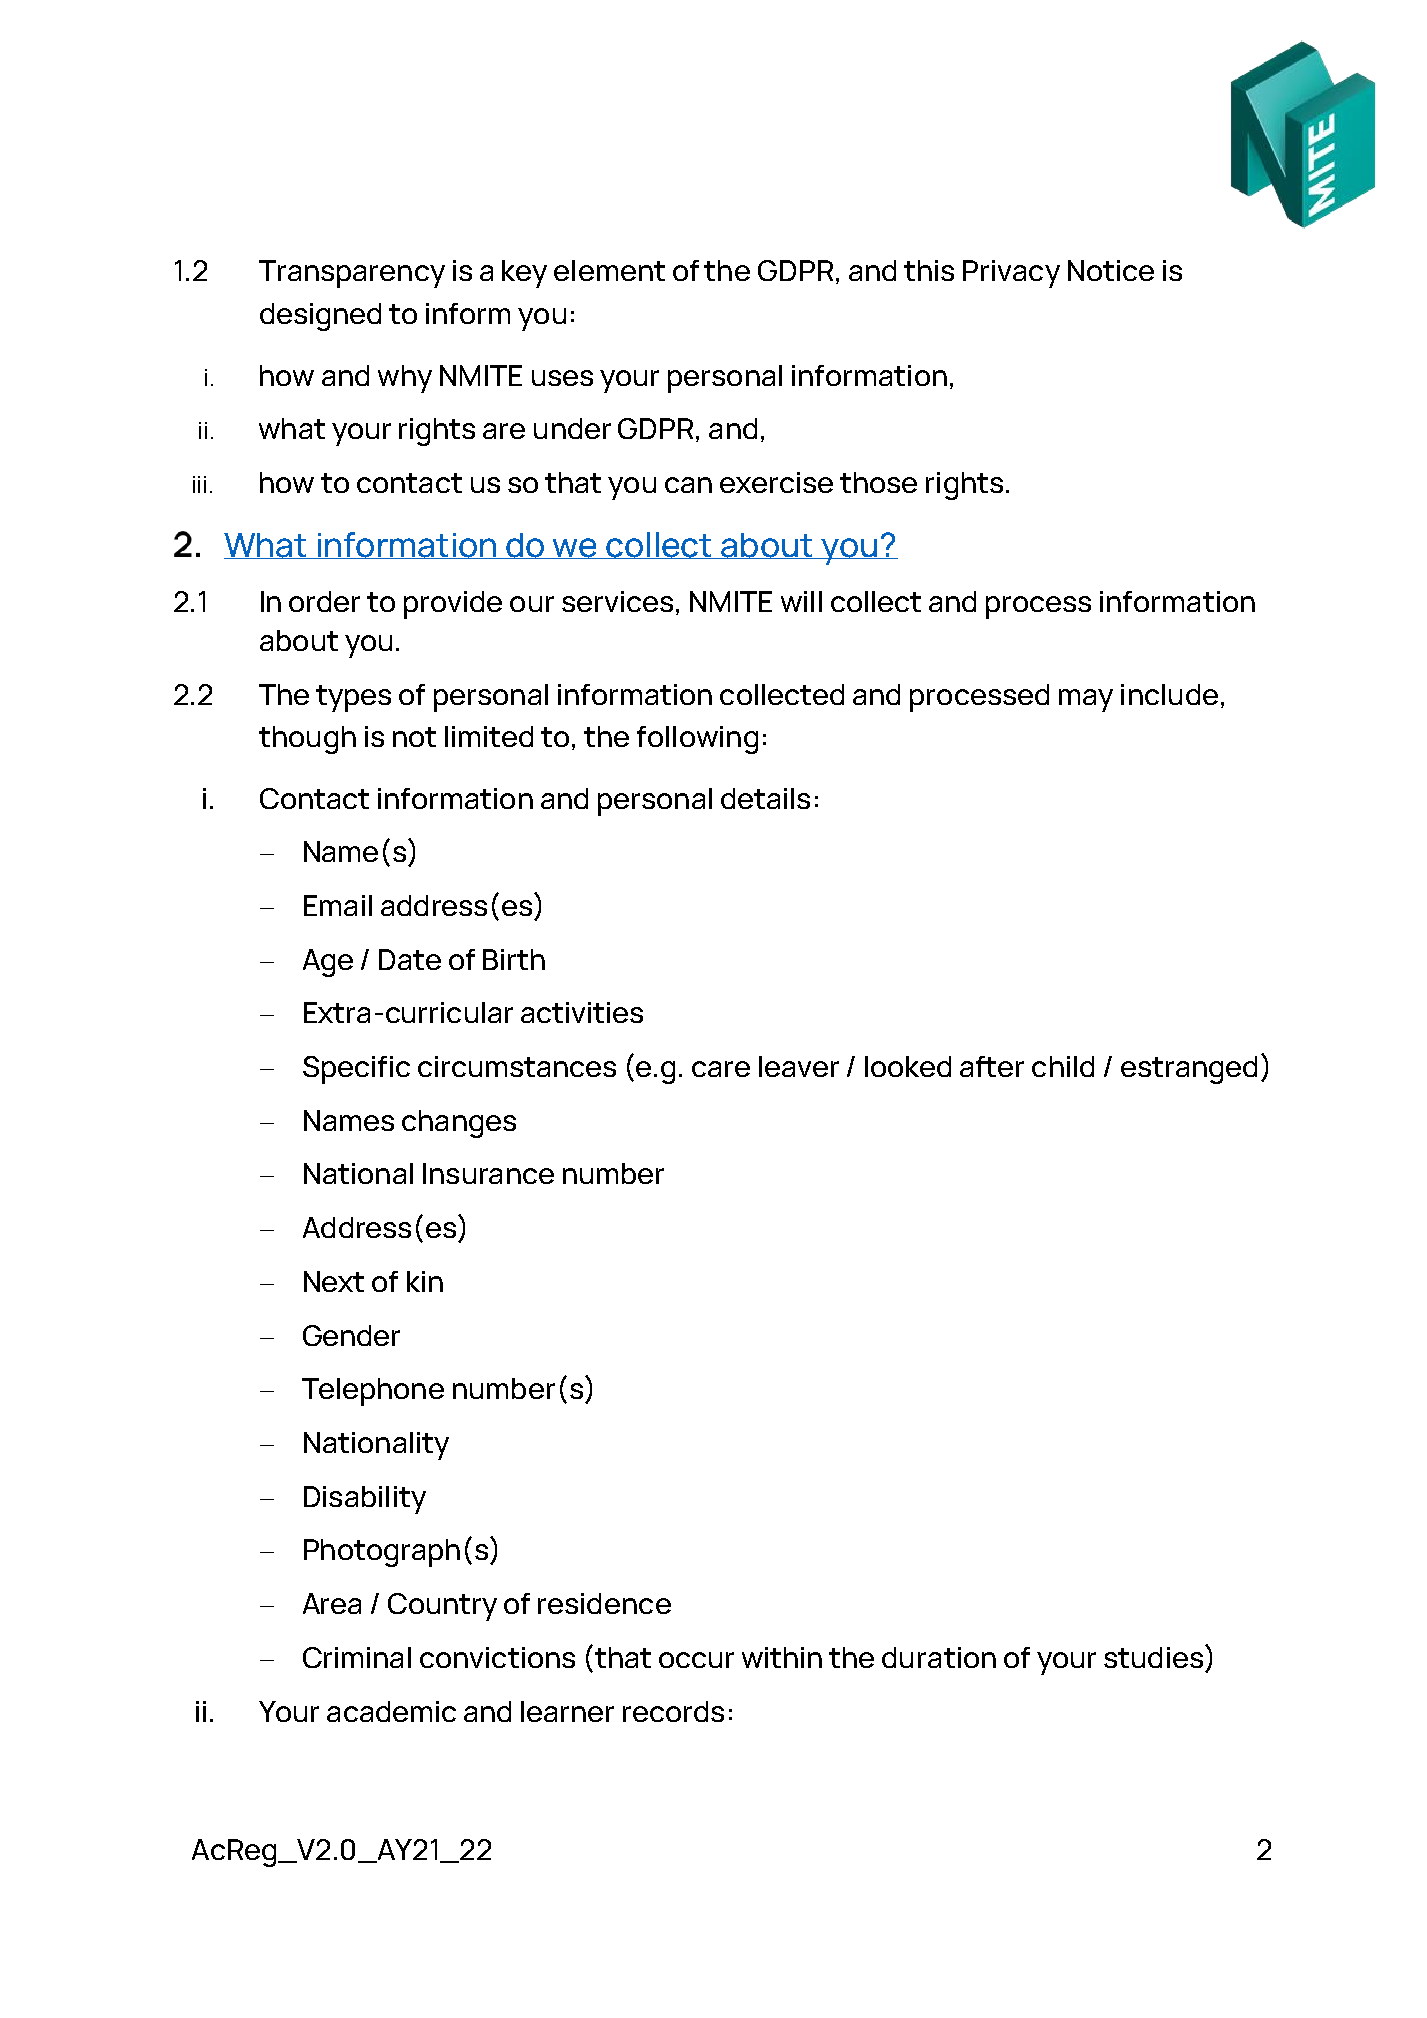 The image size is (1427, 2018). What do you see at coordinates (320, 317) in the document?
I see `designed` at bounding box center [320, 317].
